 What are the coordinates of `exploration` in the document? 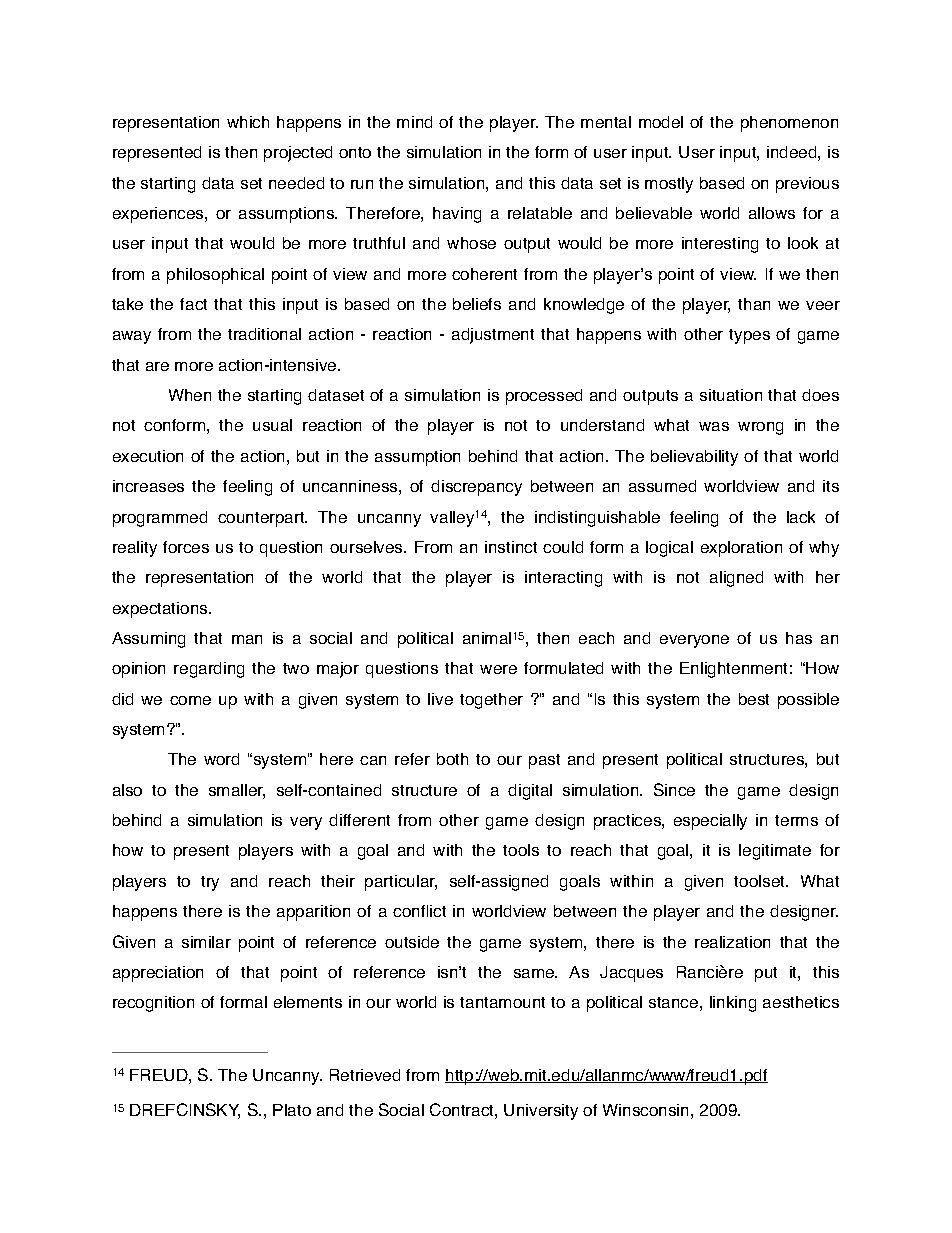 It's located at (741, 549).
